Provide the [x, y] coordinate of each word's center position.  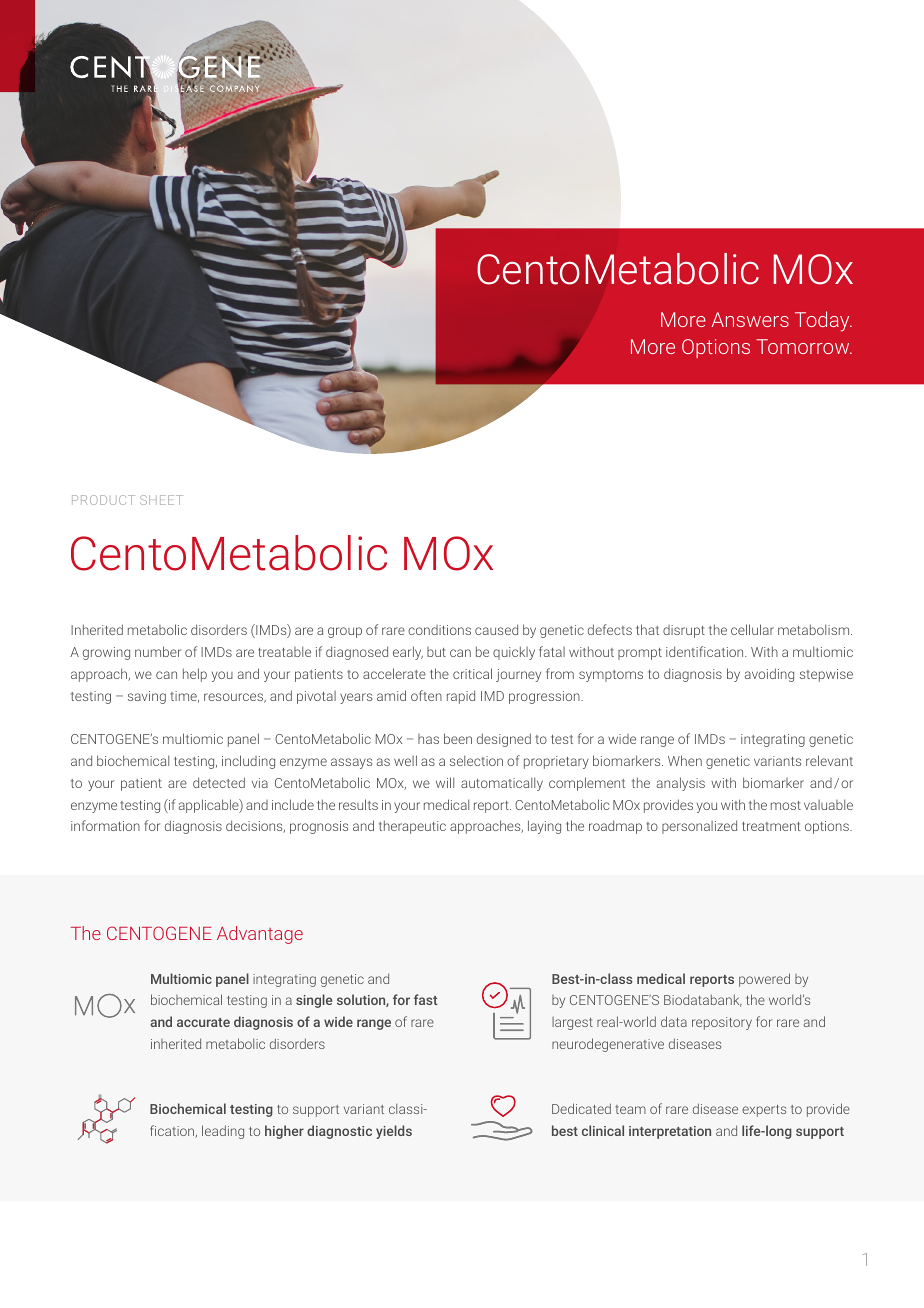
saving [147, 697]
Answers [750, 319]
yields [394, 1132]
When [685, 760]
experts [764, 1111]
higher [284, 1132]
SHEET [161, 500]
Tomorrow [804, 346]
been [458, 738]
